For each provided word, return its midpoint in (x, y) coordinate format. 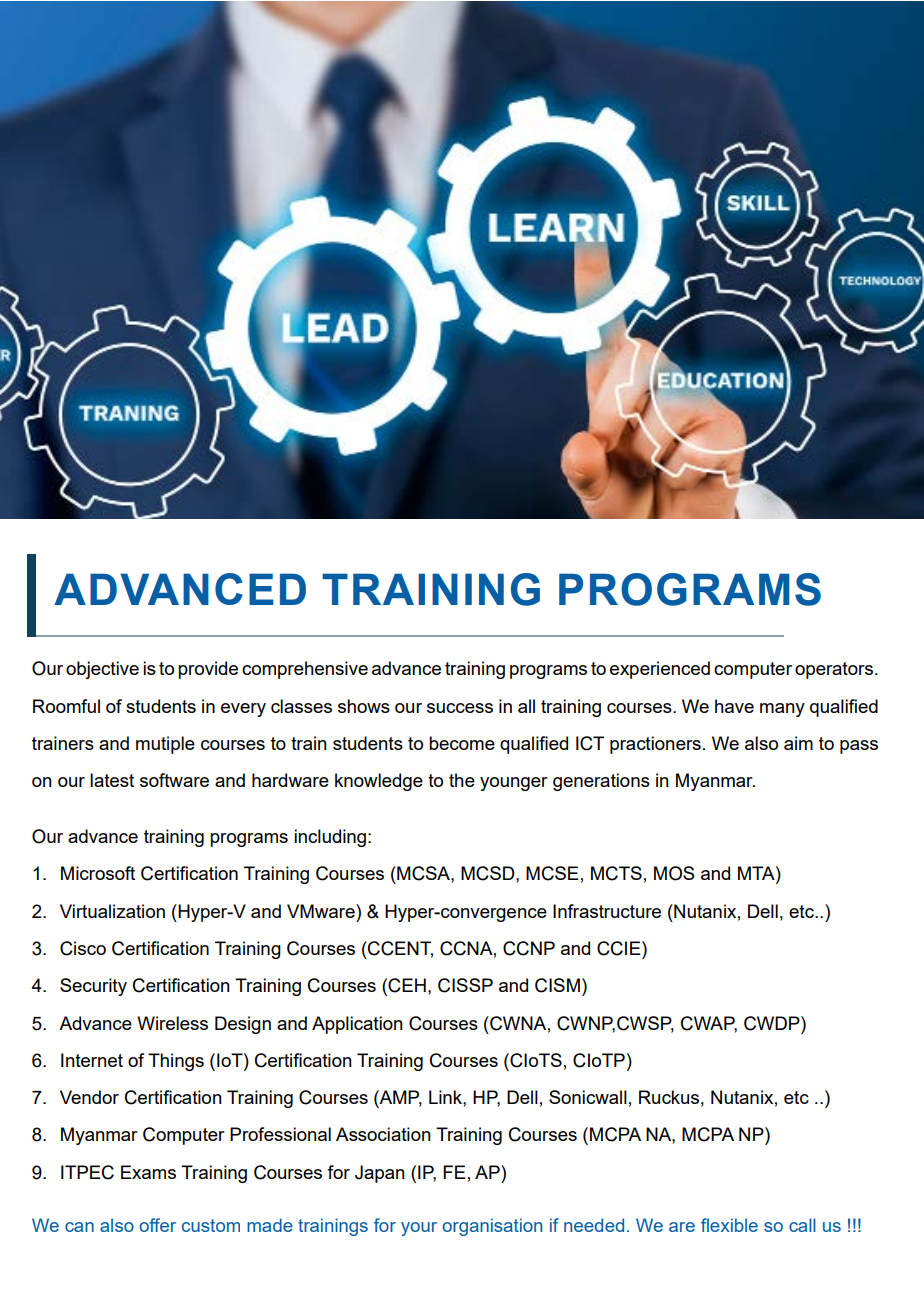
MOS (674, 873)
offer (158, 1225)
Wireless (172, 1023)
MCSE (552, 873)
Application (357, 1025)
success (460, 708)
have (734, 706)
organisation (492, 1227)
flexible (729, 1225)
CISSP (465, 985)
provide (208, 670)
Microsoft (98, 873)
